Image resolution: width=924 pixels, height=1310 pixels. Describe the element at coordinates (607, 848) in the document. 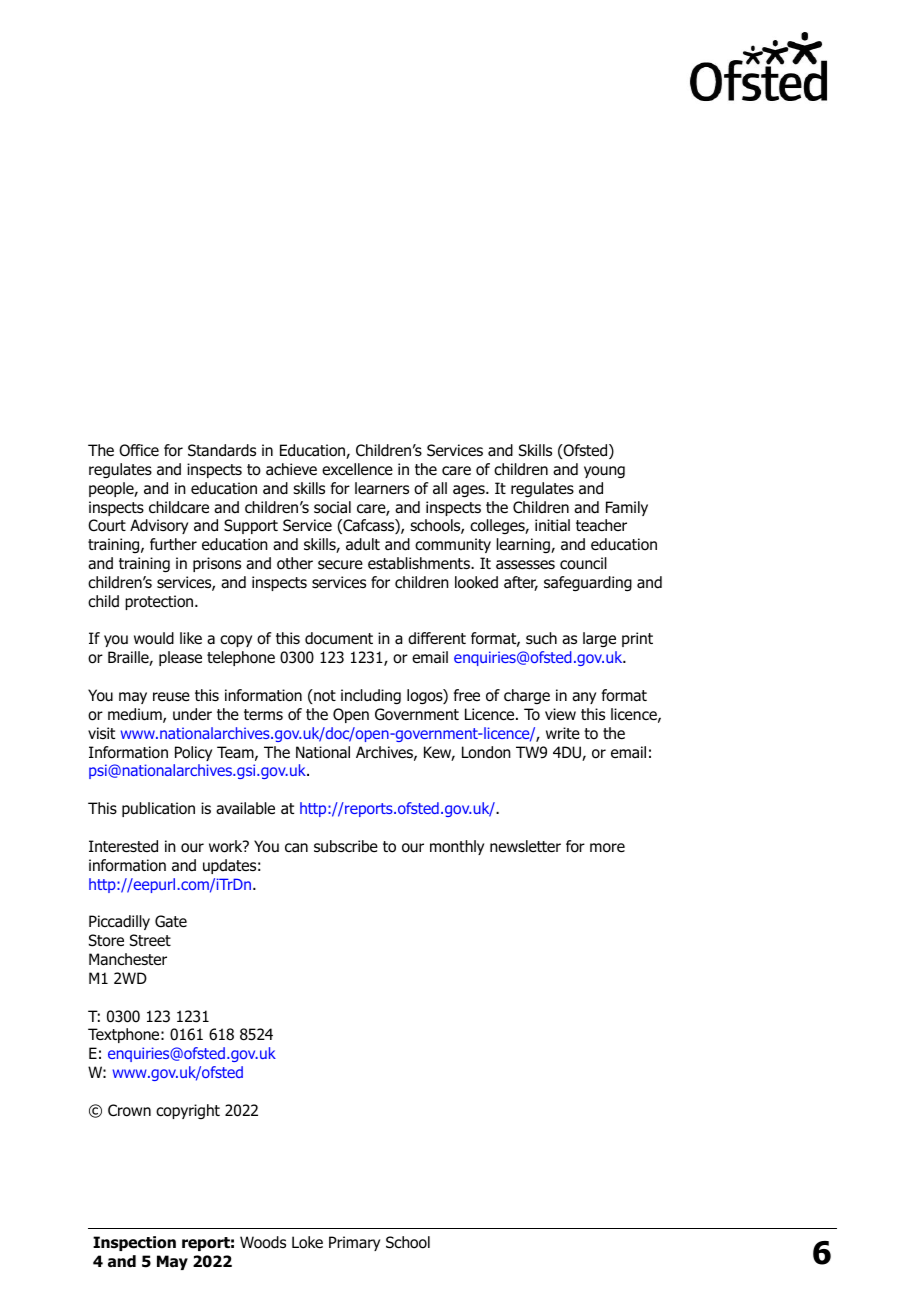

I see `more` at that location.
